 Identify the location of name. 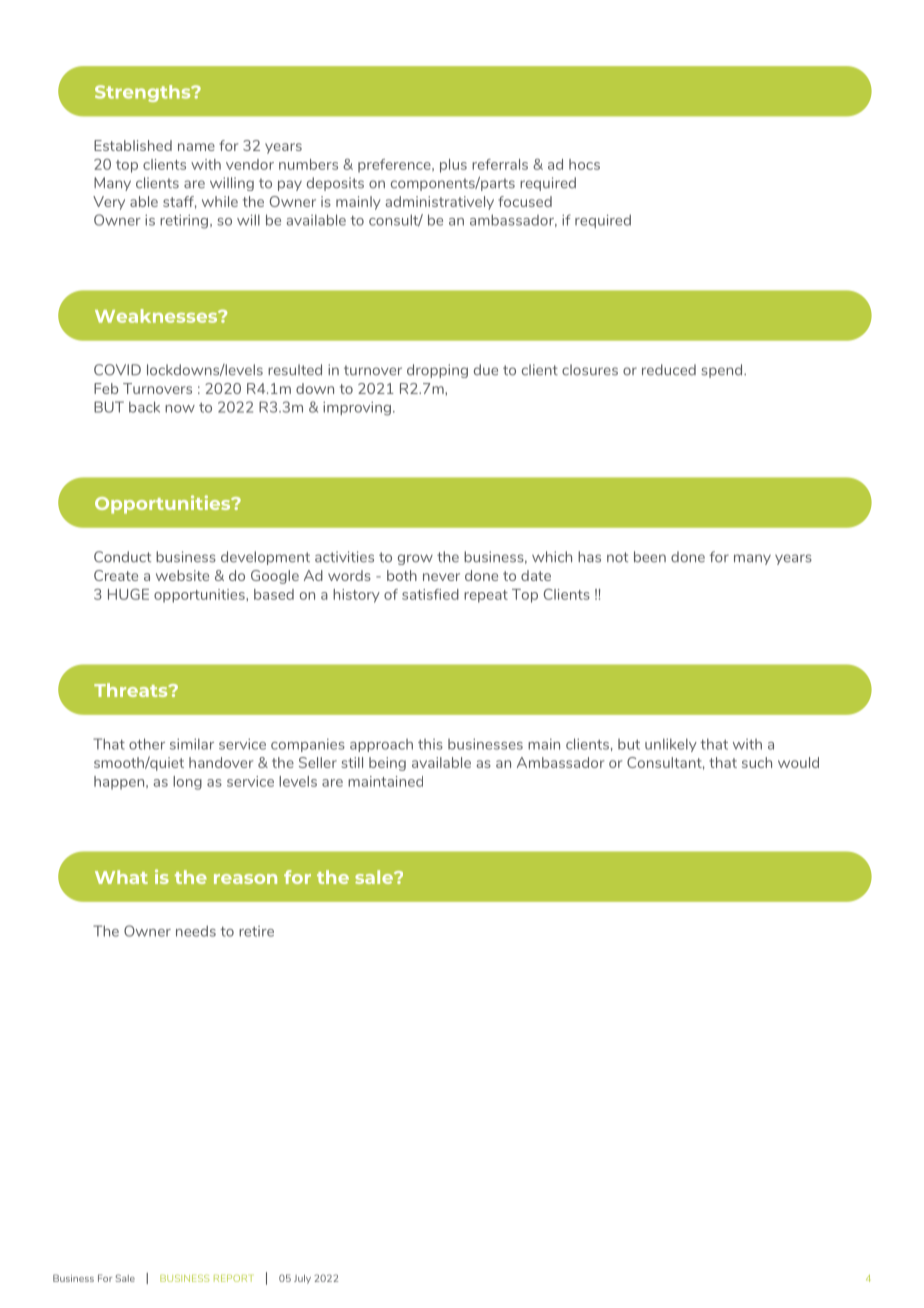
(196, 147).
